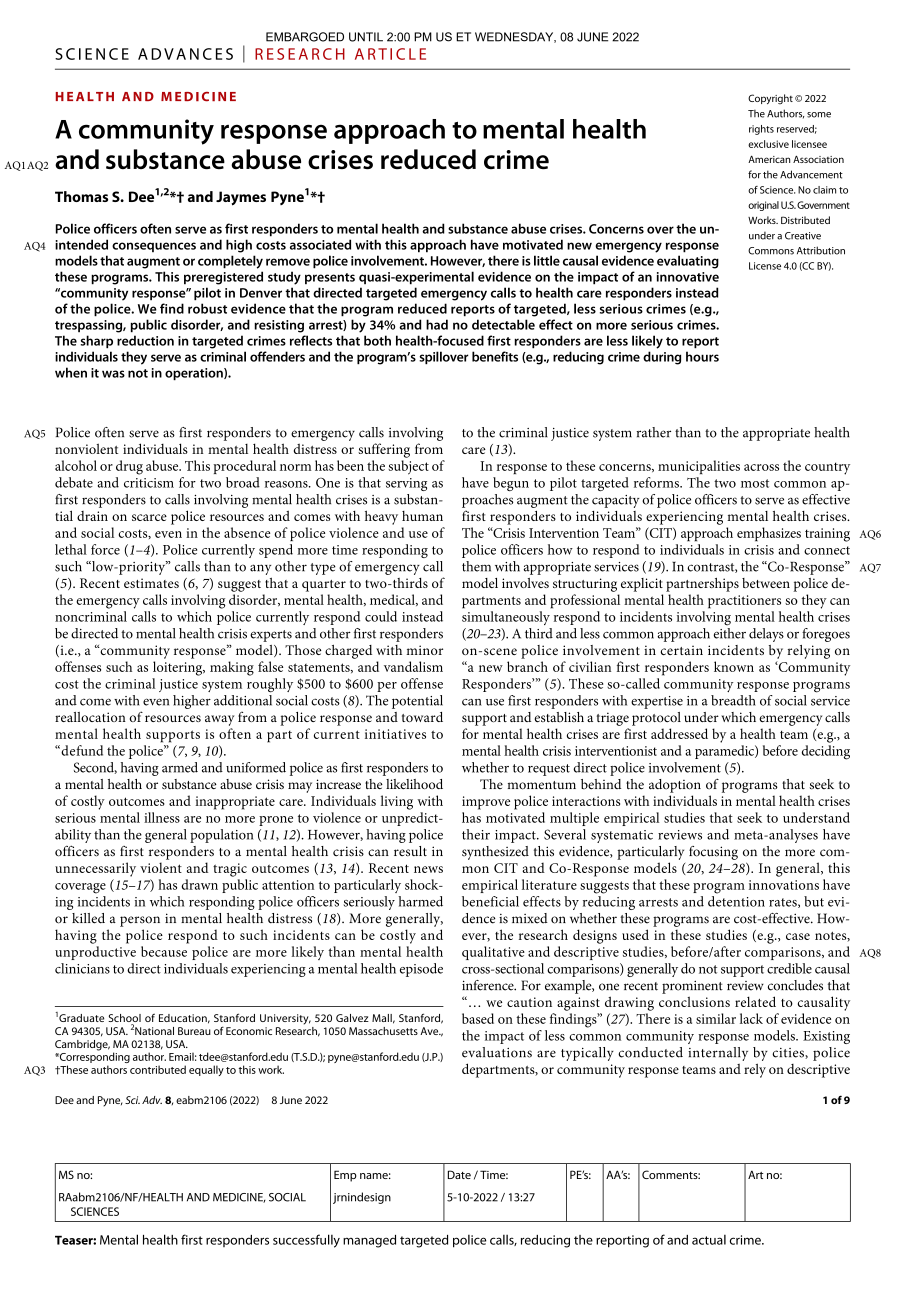 The width and height of the page is (905, 1316). I want to click on drug, so click(129, 467).
